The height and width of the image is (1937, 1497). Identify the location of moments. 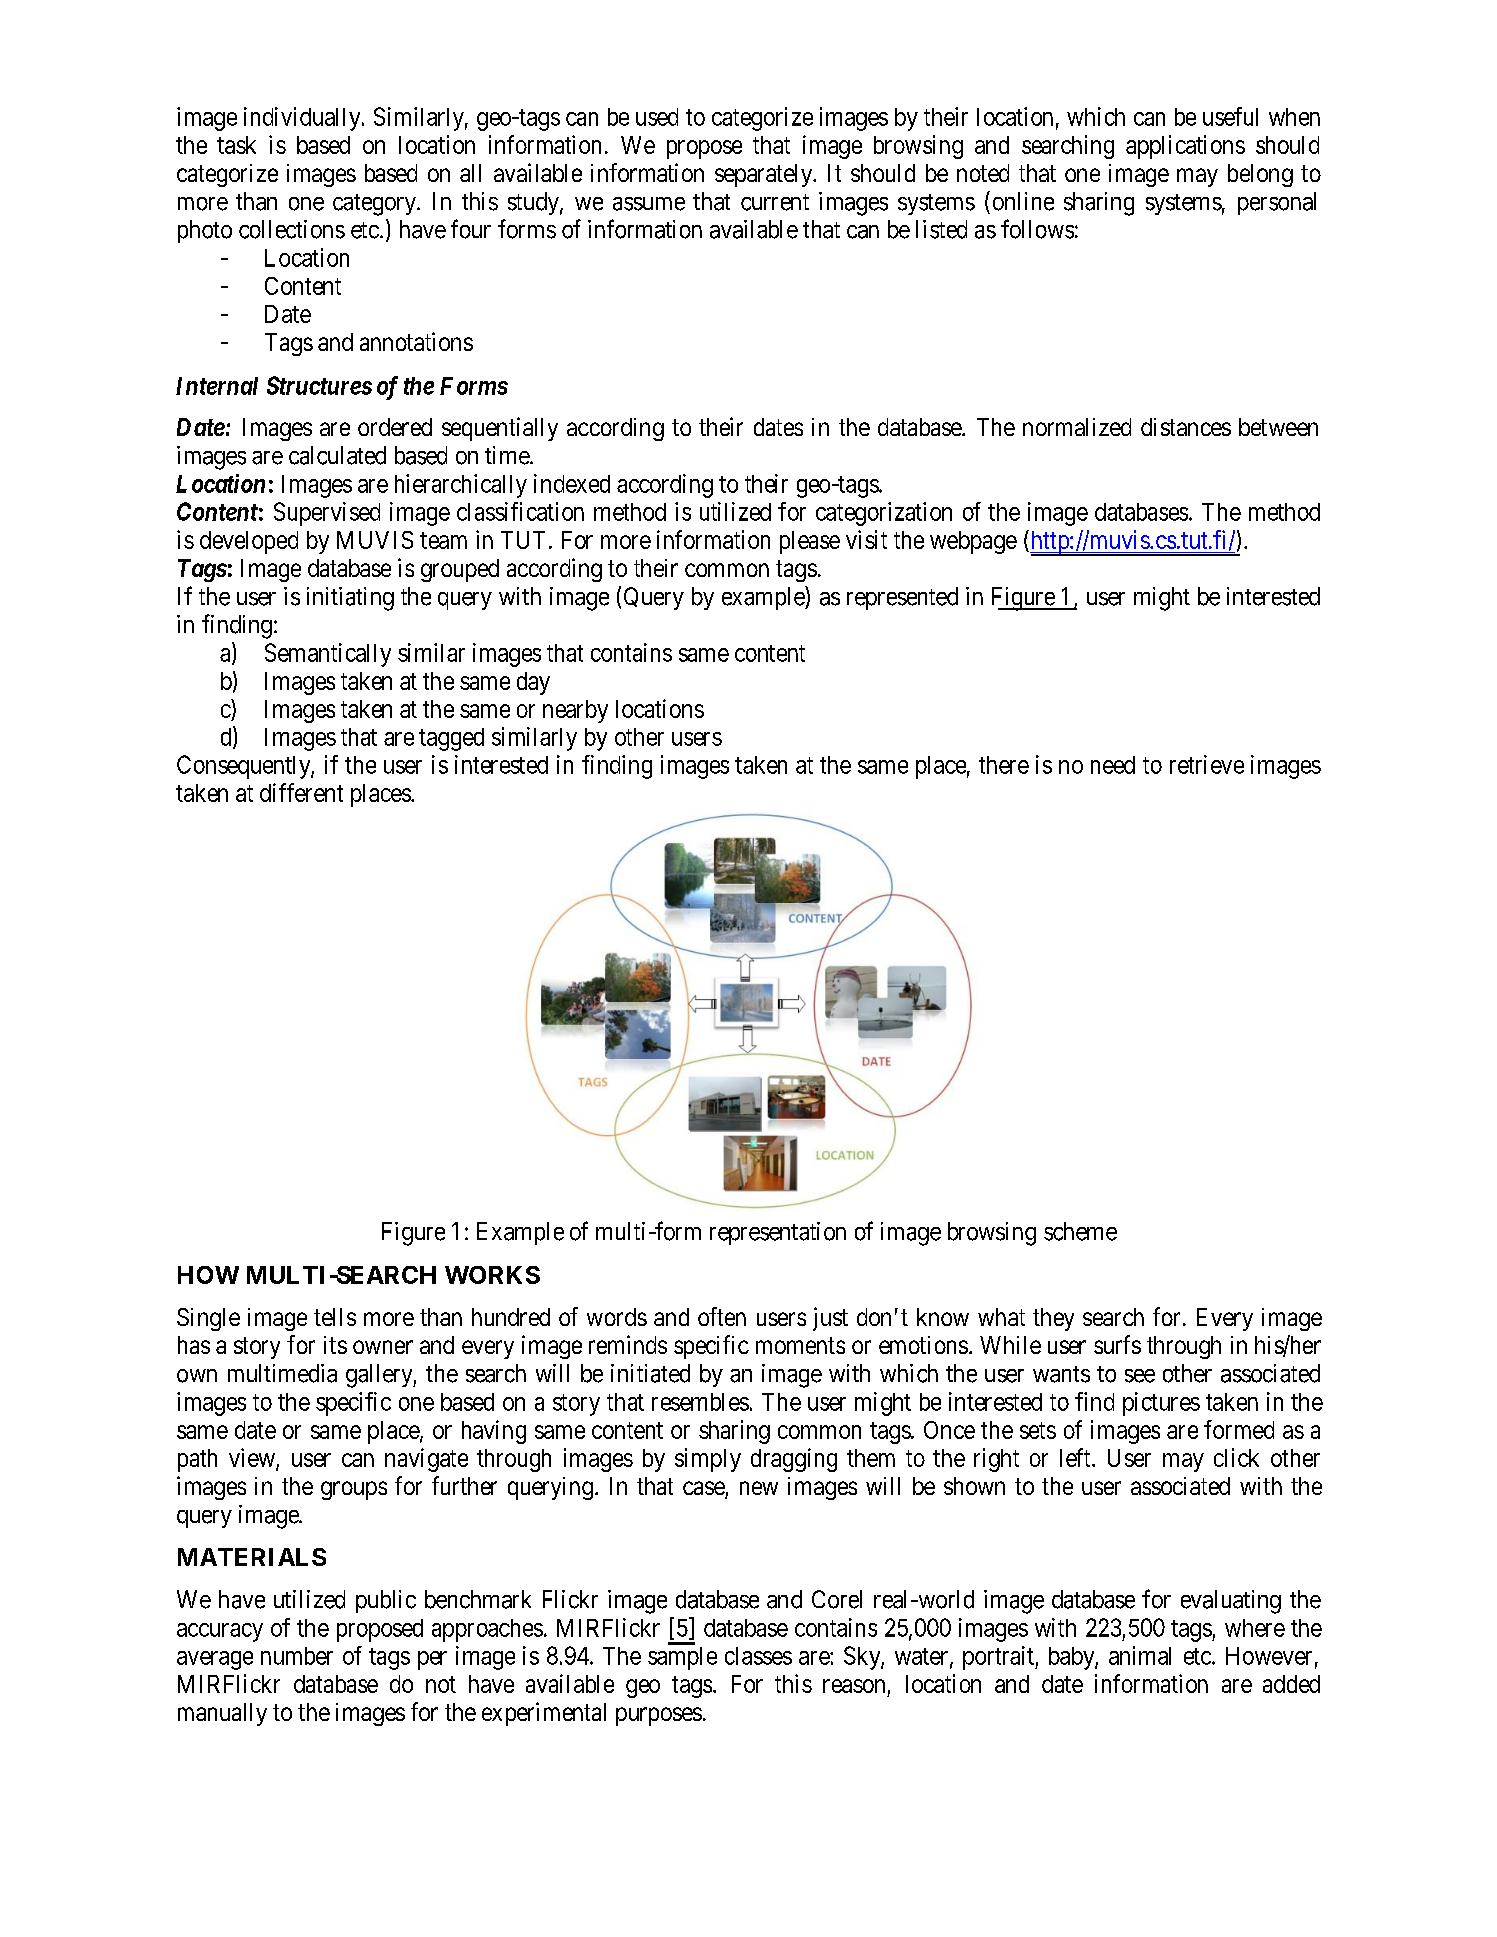
(800, 1345).
